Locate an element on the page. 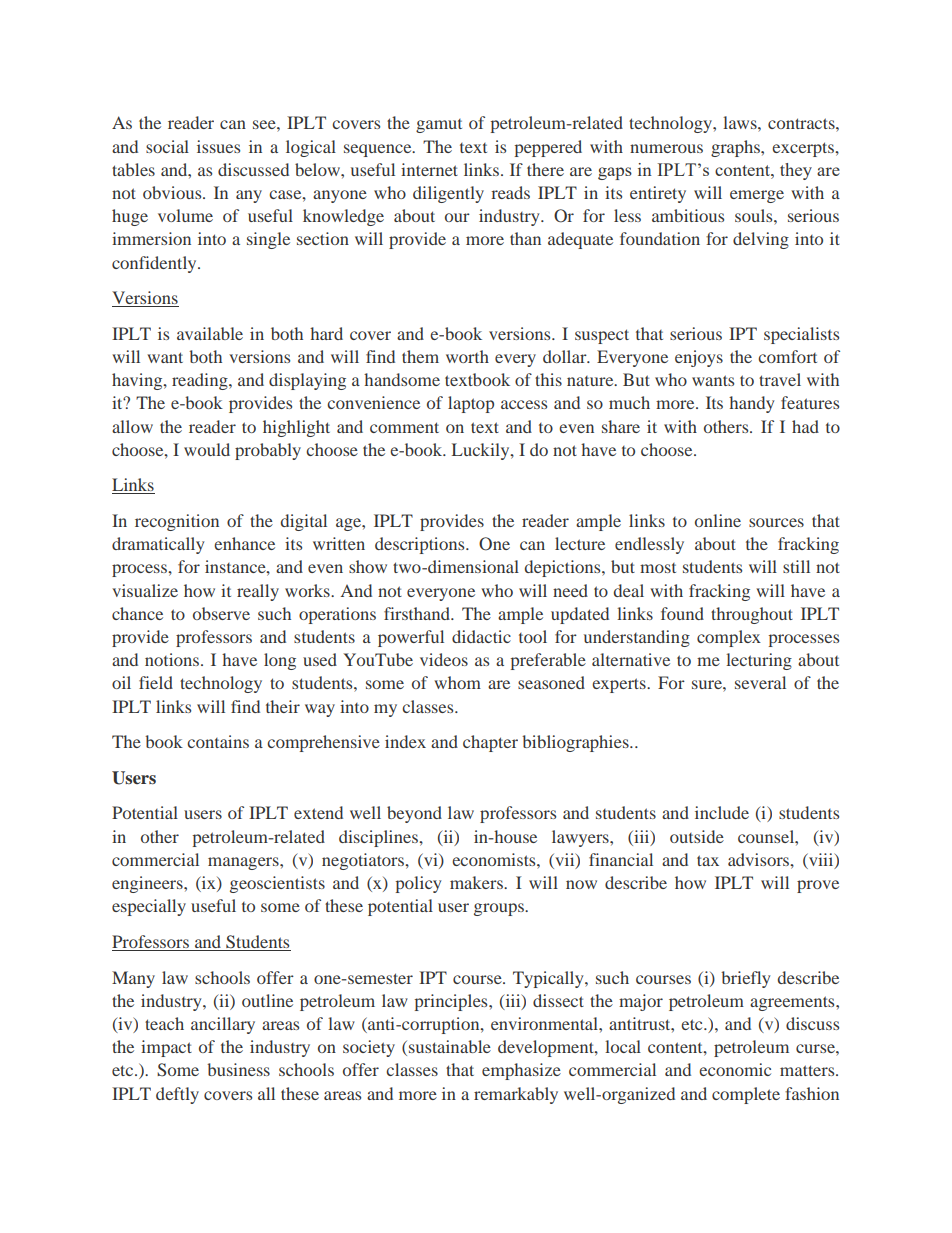 The height and width of the image is (1233, 952). economists is located at coordinates (495, 859).
